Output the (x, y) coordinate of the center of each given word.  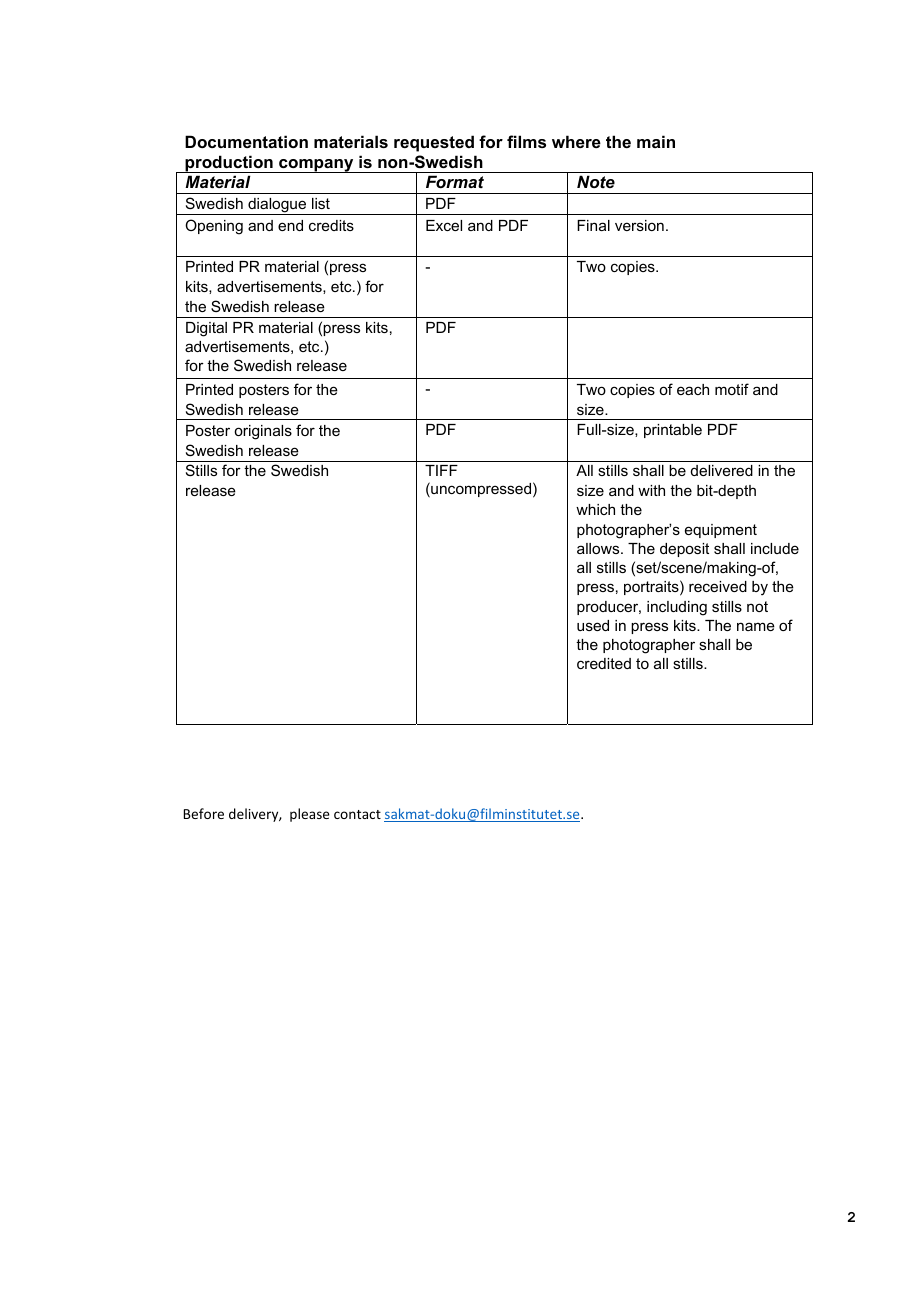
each (693, 389)
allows (599, 548)
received (718, 586)
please (310, 815)
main (656, 141)
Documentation (246, 141)
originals (263, 432)
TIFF (441, 470)
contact (357, 814)
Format (455, 181)
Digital (206, 329)
